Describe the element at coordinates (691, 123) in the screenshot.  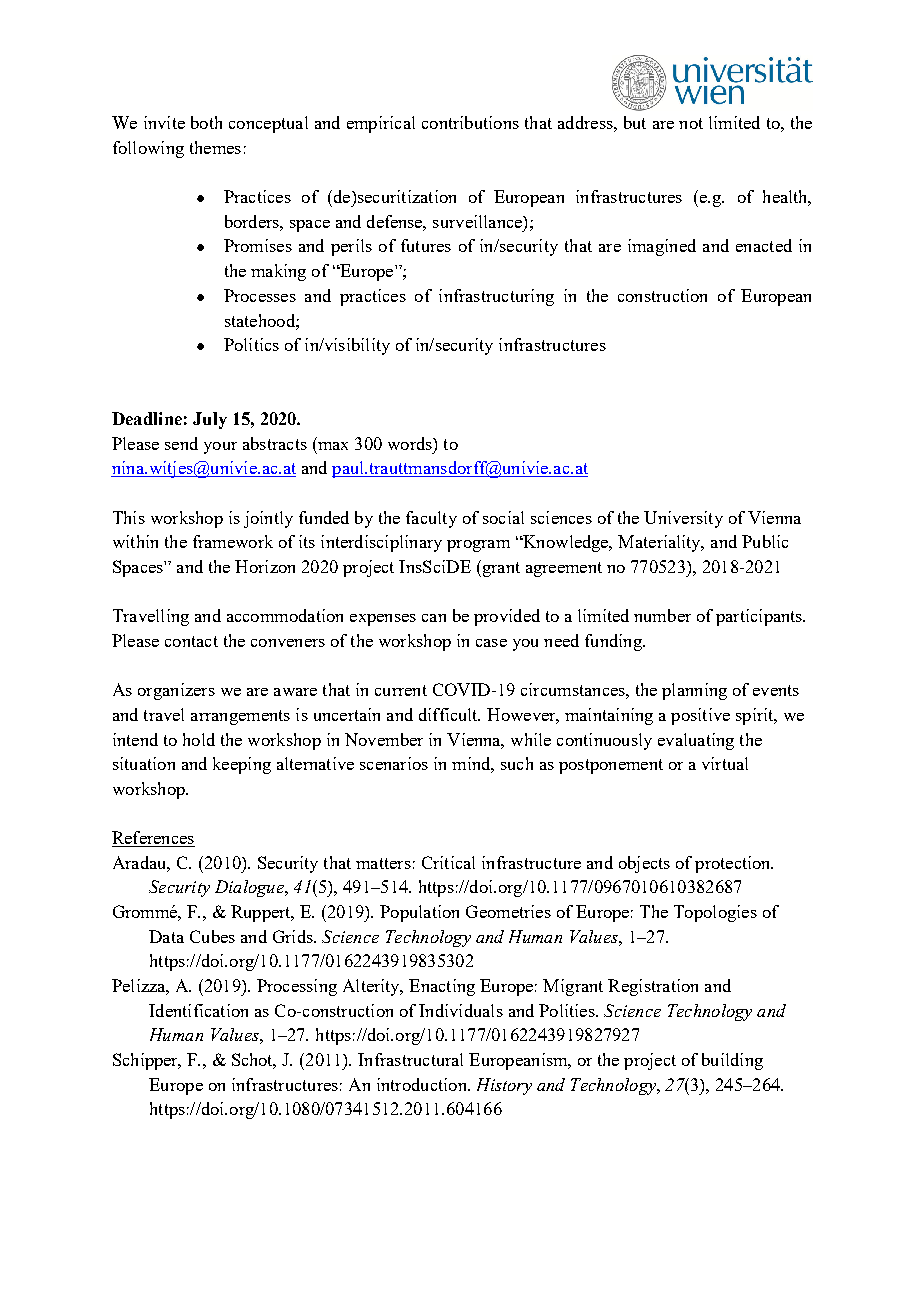
I see `not` at that location.
